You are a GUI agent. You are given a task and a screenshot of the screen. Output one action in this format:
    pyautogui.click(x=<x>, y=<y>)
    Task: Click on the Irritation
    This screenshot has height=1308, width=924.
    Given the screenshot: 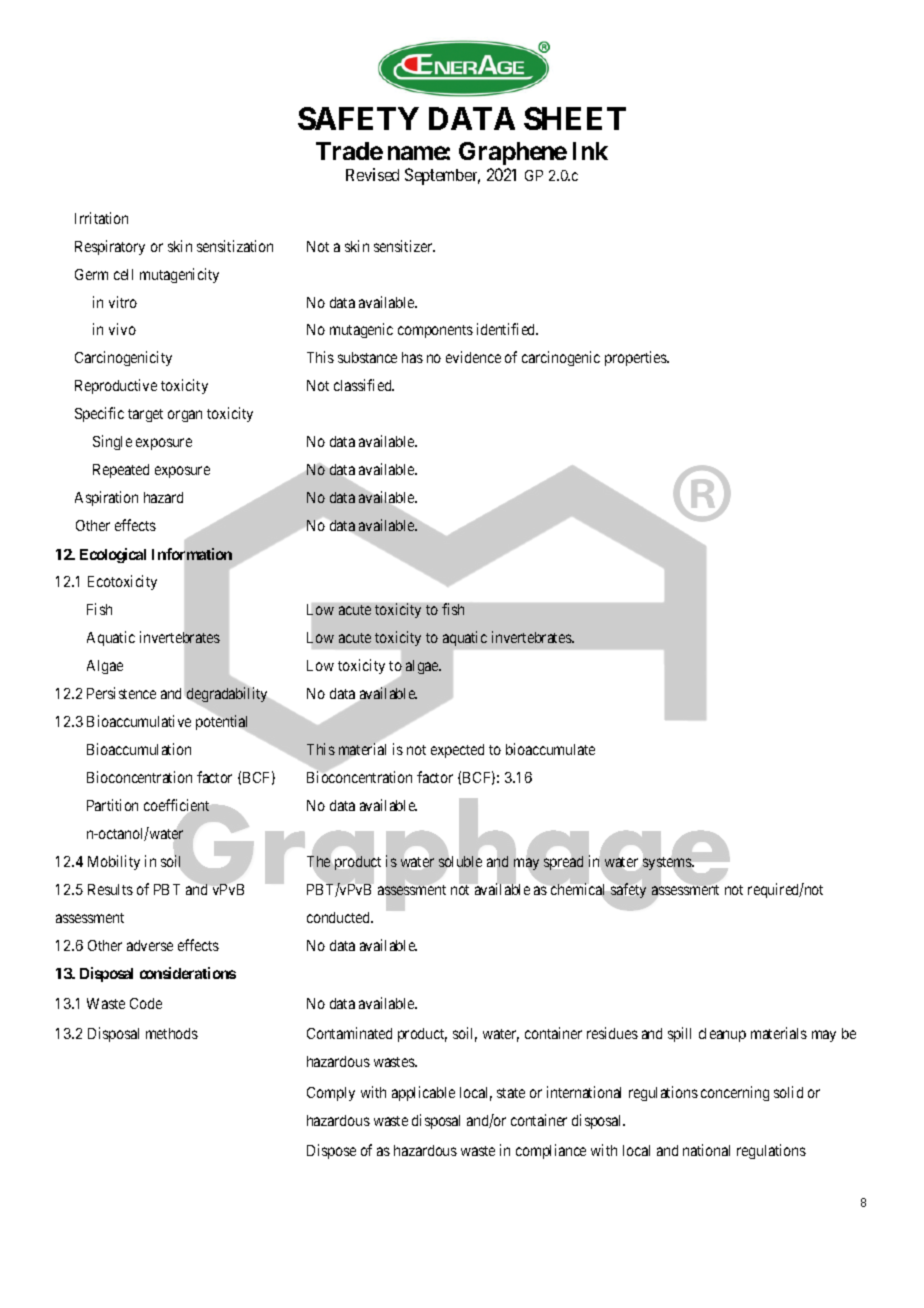 What is the action you would take?
    pyautogui.click(x=101, y=218)
